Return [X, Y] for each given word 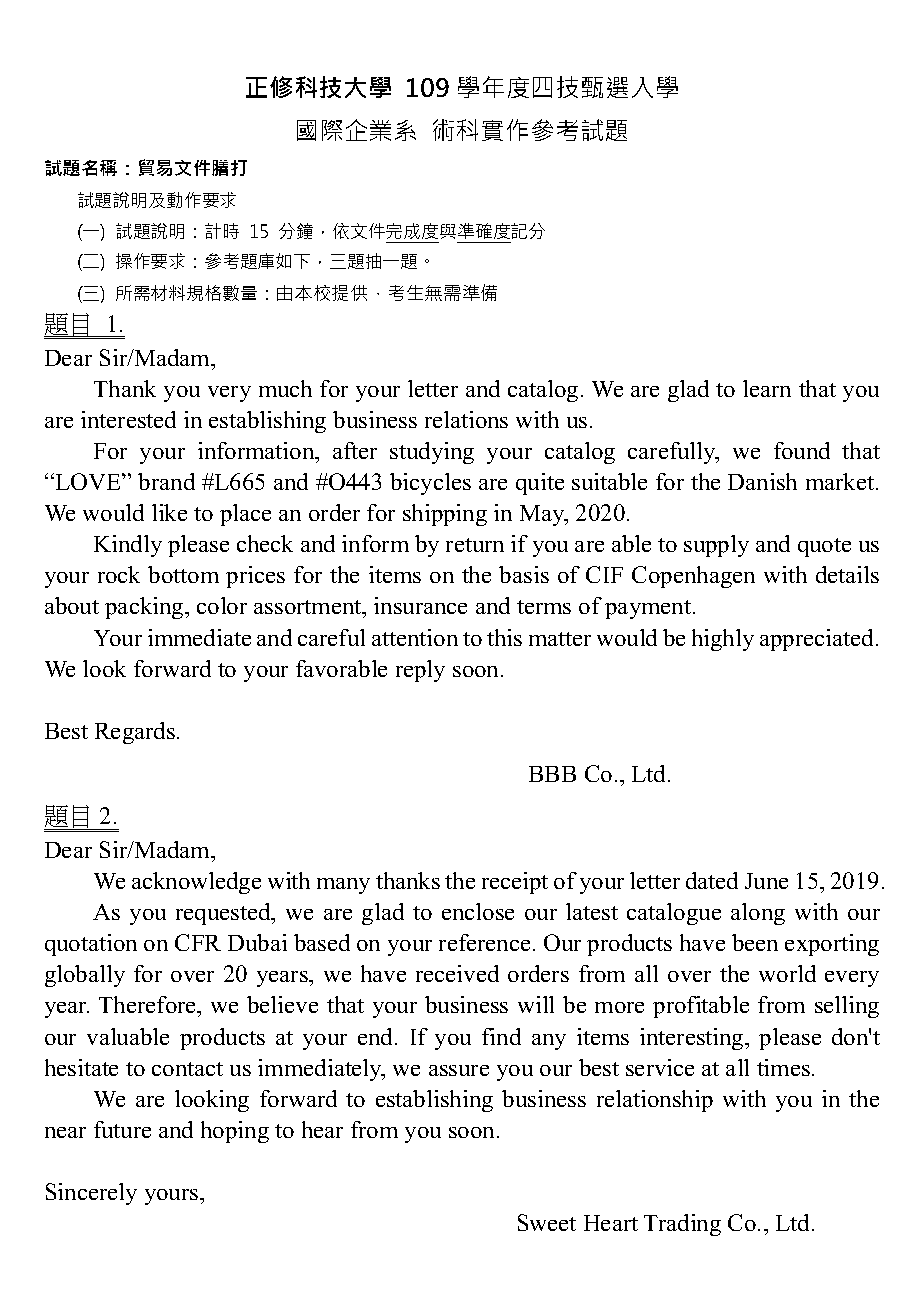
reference [484, 942]
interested [128, 419]
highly [723, 640]
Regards [135, 733]
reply [420, 671]
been [755, 942]
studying [432, 453]
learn [767, 388]
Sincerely [91, 1194]
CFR [198, 942]
